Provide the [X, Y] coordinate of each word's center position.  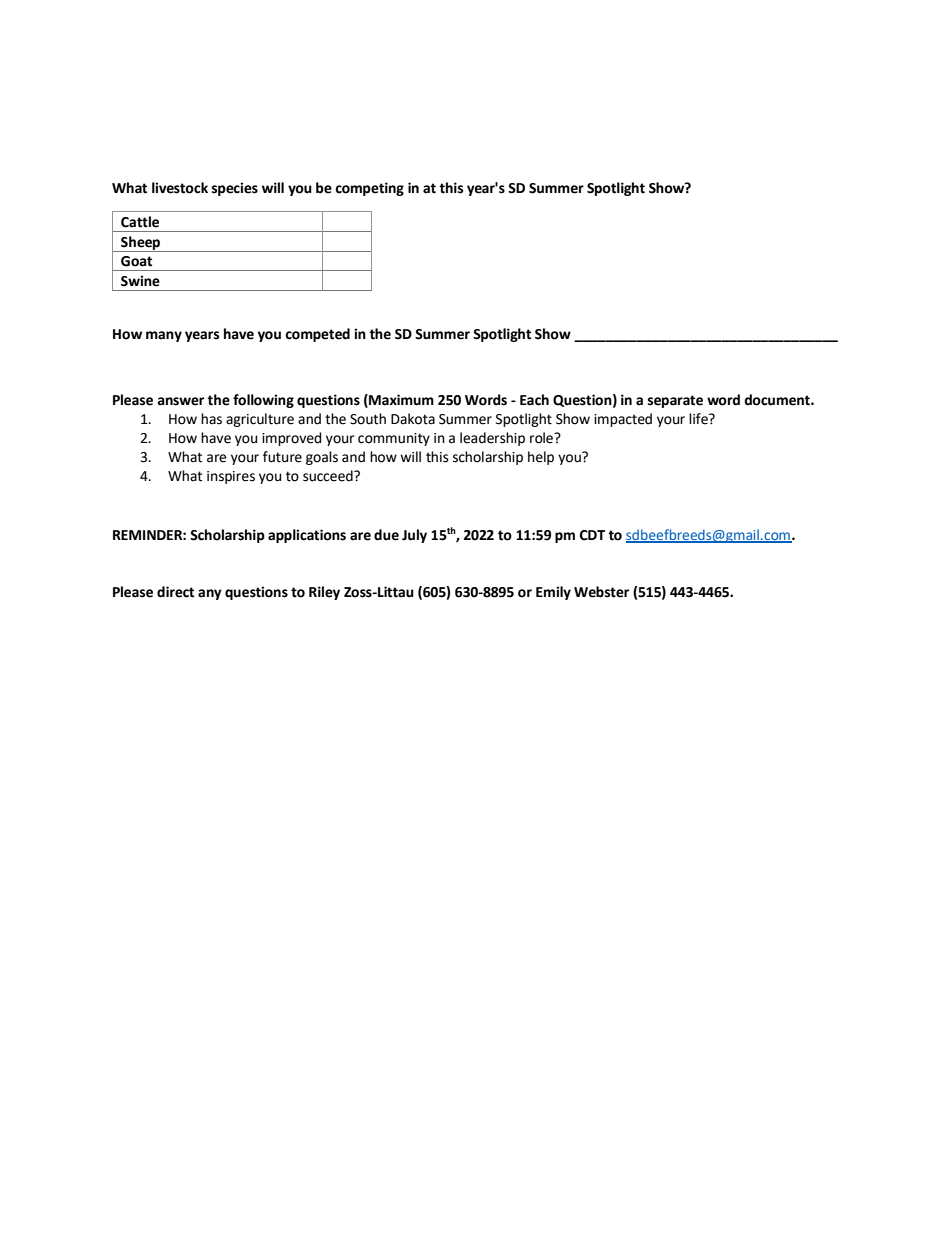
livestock [180, 188]
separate [675, 401]
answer [181, 401]
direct [175, 592]
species [235, 189]
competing [369, 189]
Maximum [400, 400]
